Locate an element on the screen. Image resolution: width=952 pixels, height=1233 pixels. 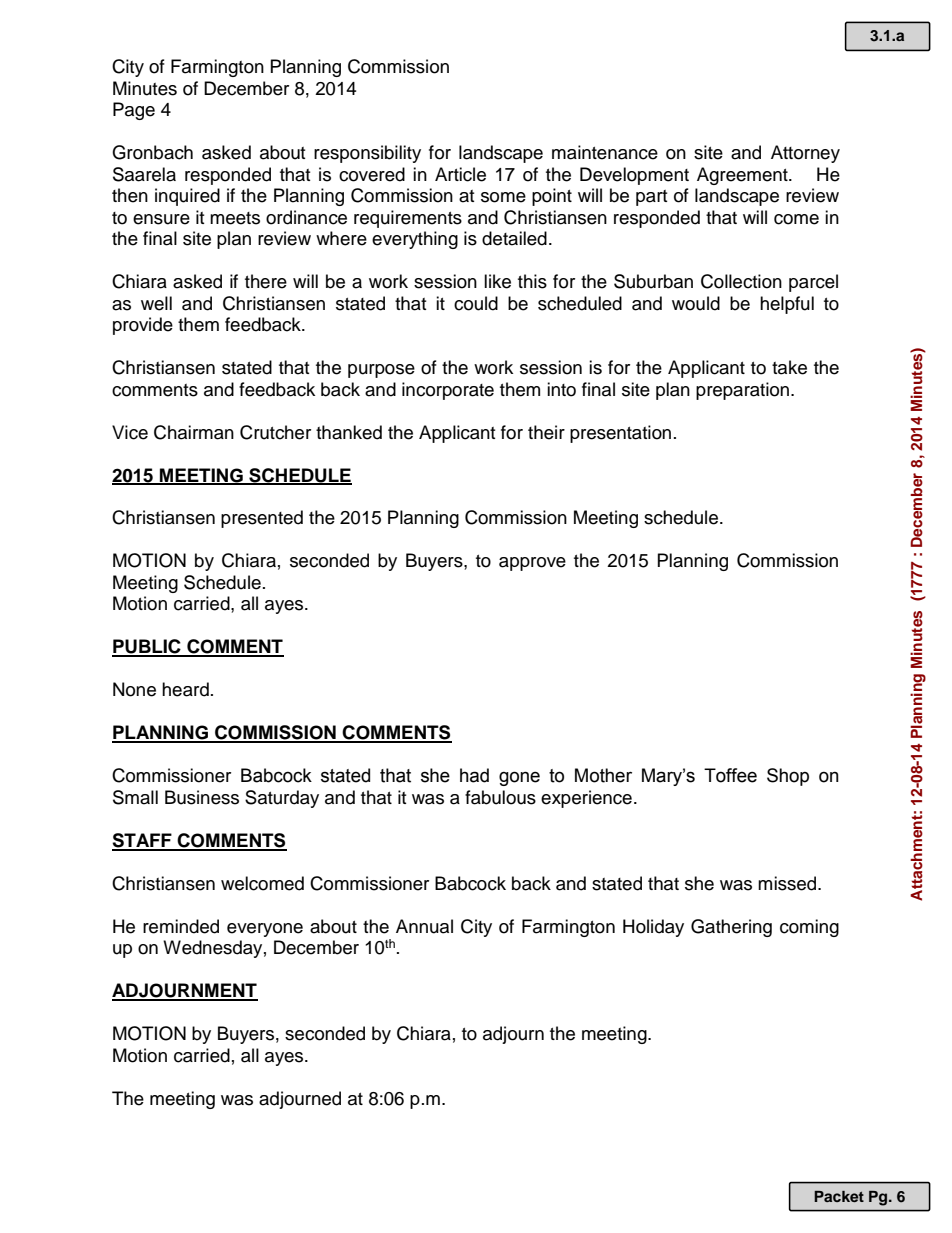
everyone is located at coordinates (265, 930).
